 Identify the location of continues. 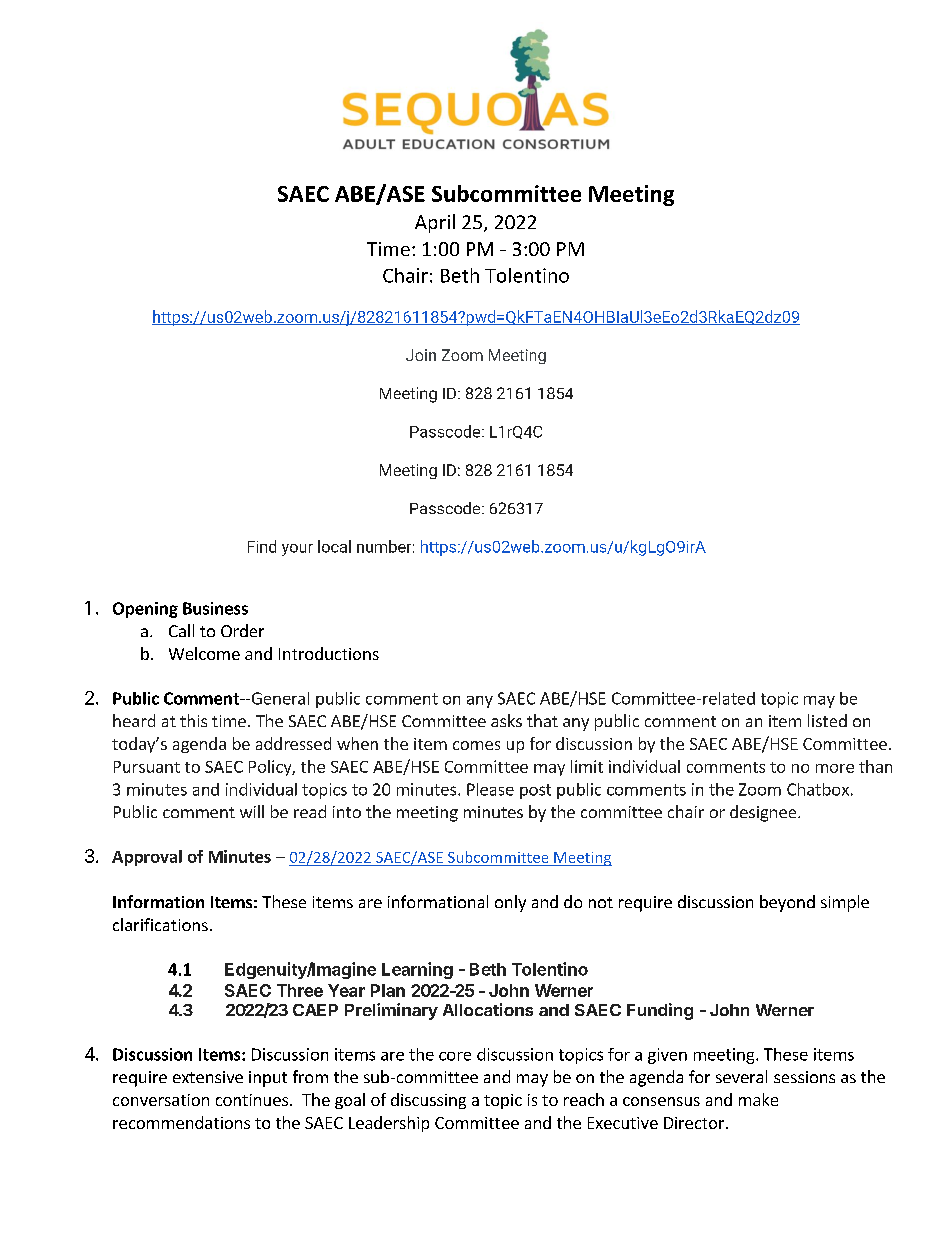
(253, 1100).
